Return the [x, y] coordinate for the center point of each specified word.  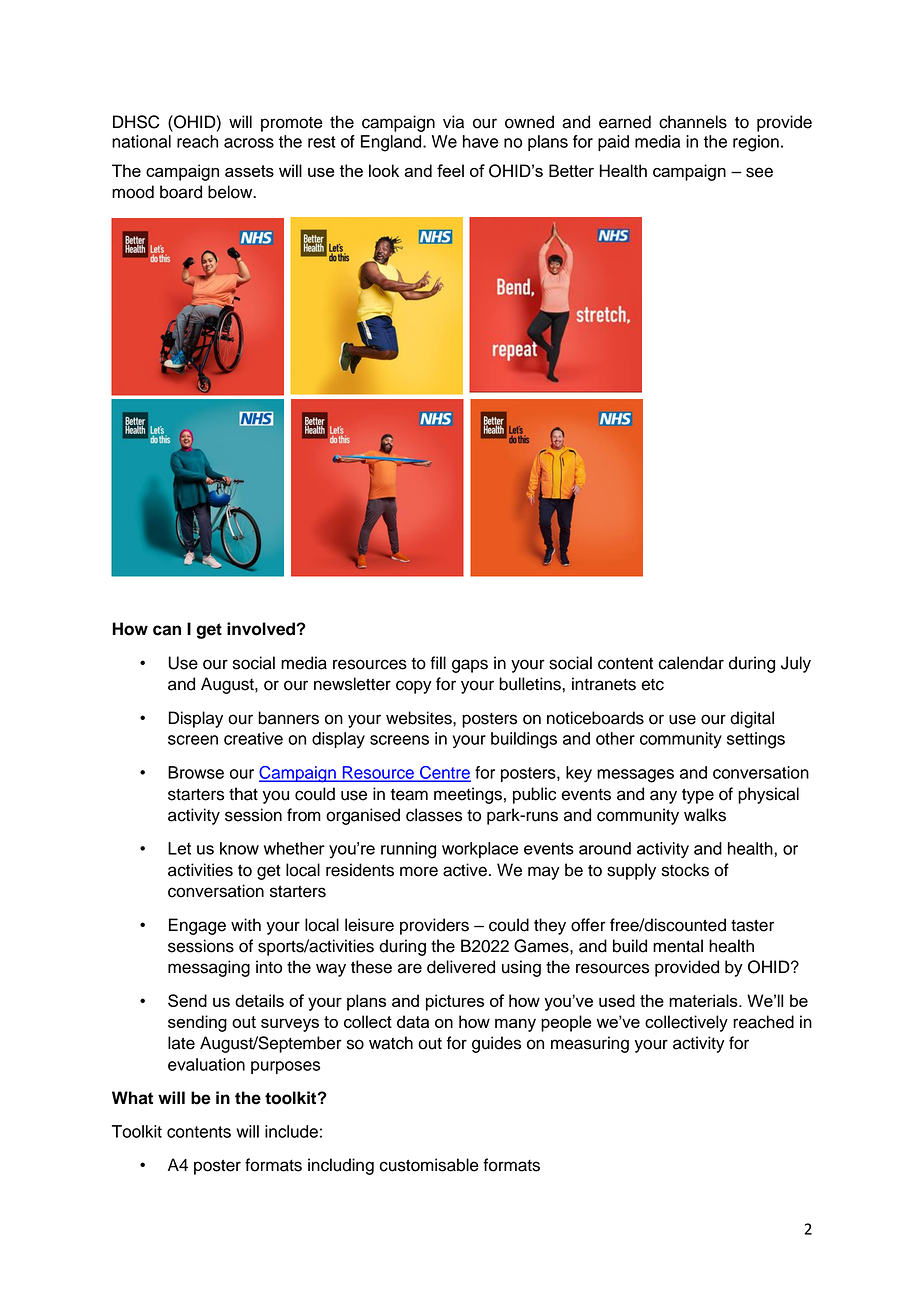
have [481, 141]
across [249, 143]
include [291, 1131]
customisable [429, 1165]
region [756, 143]
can [167, 630]
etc [652, 685]
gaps [470, 666]
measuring [590, 1044]
